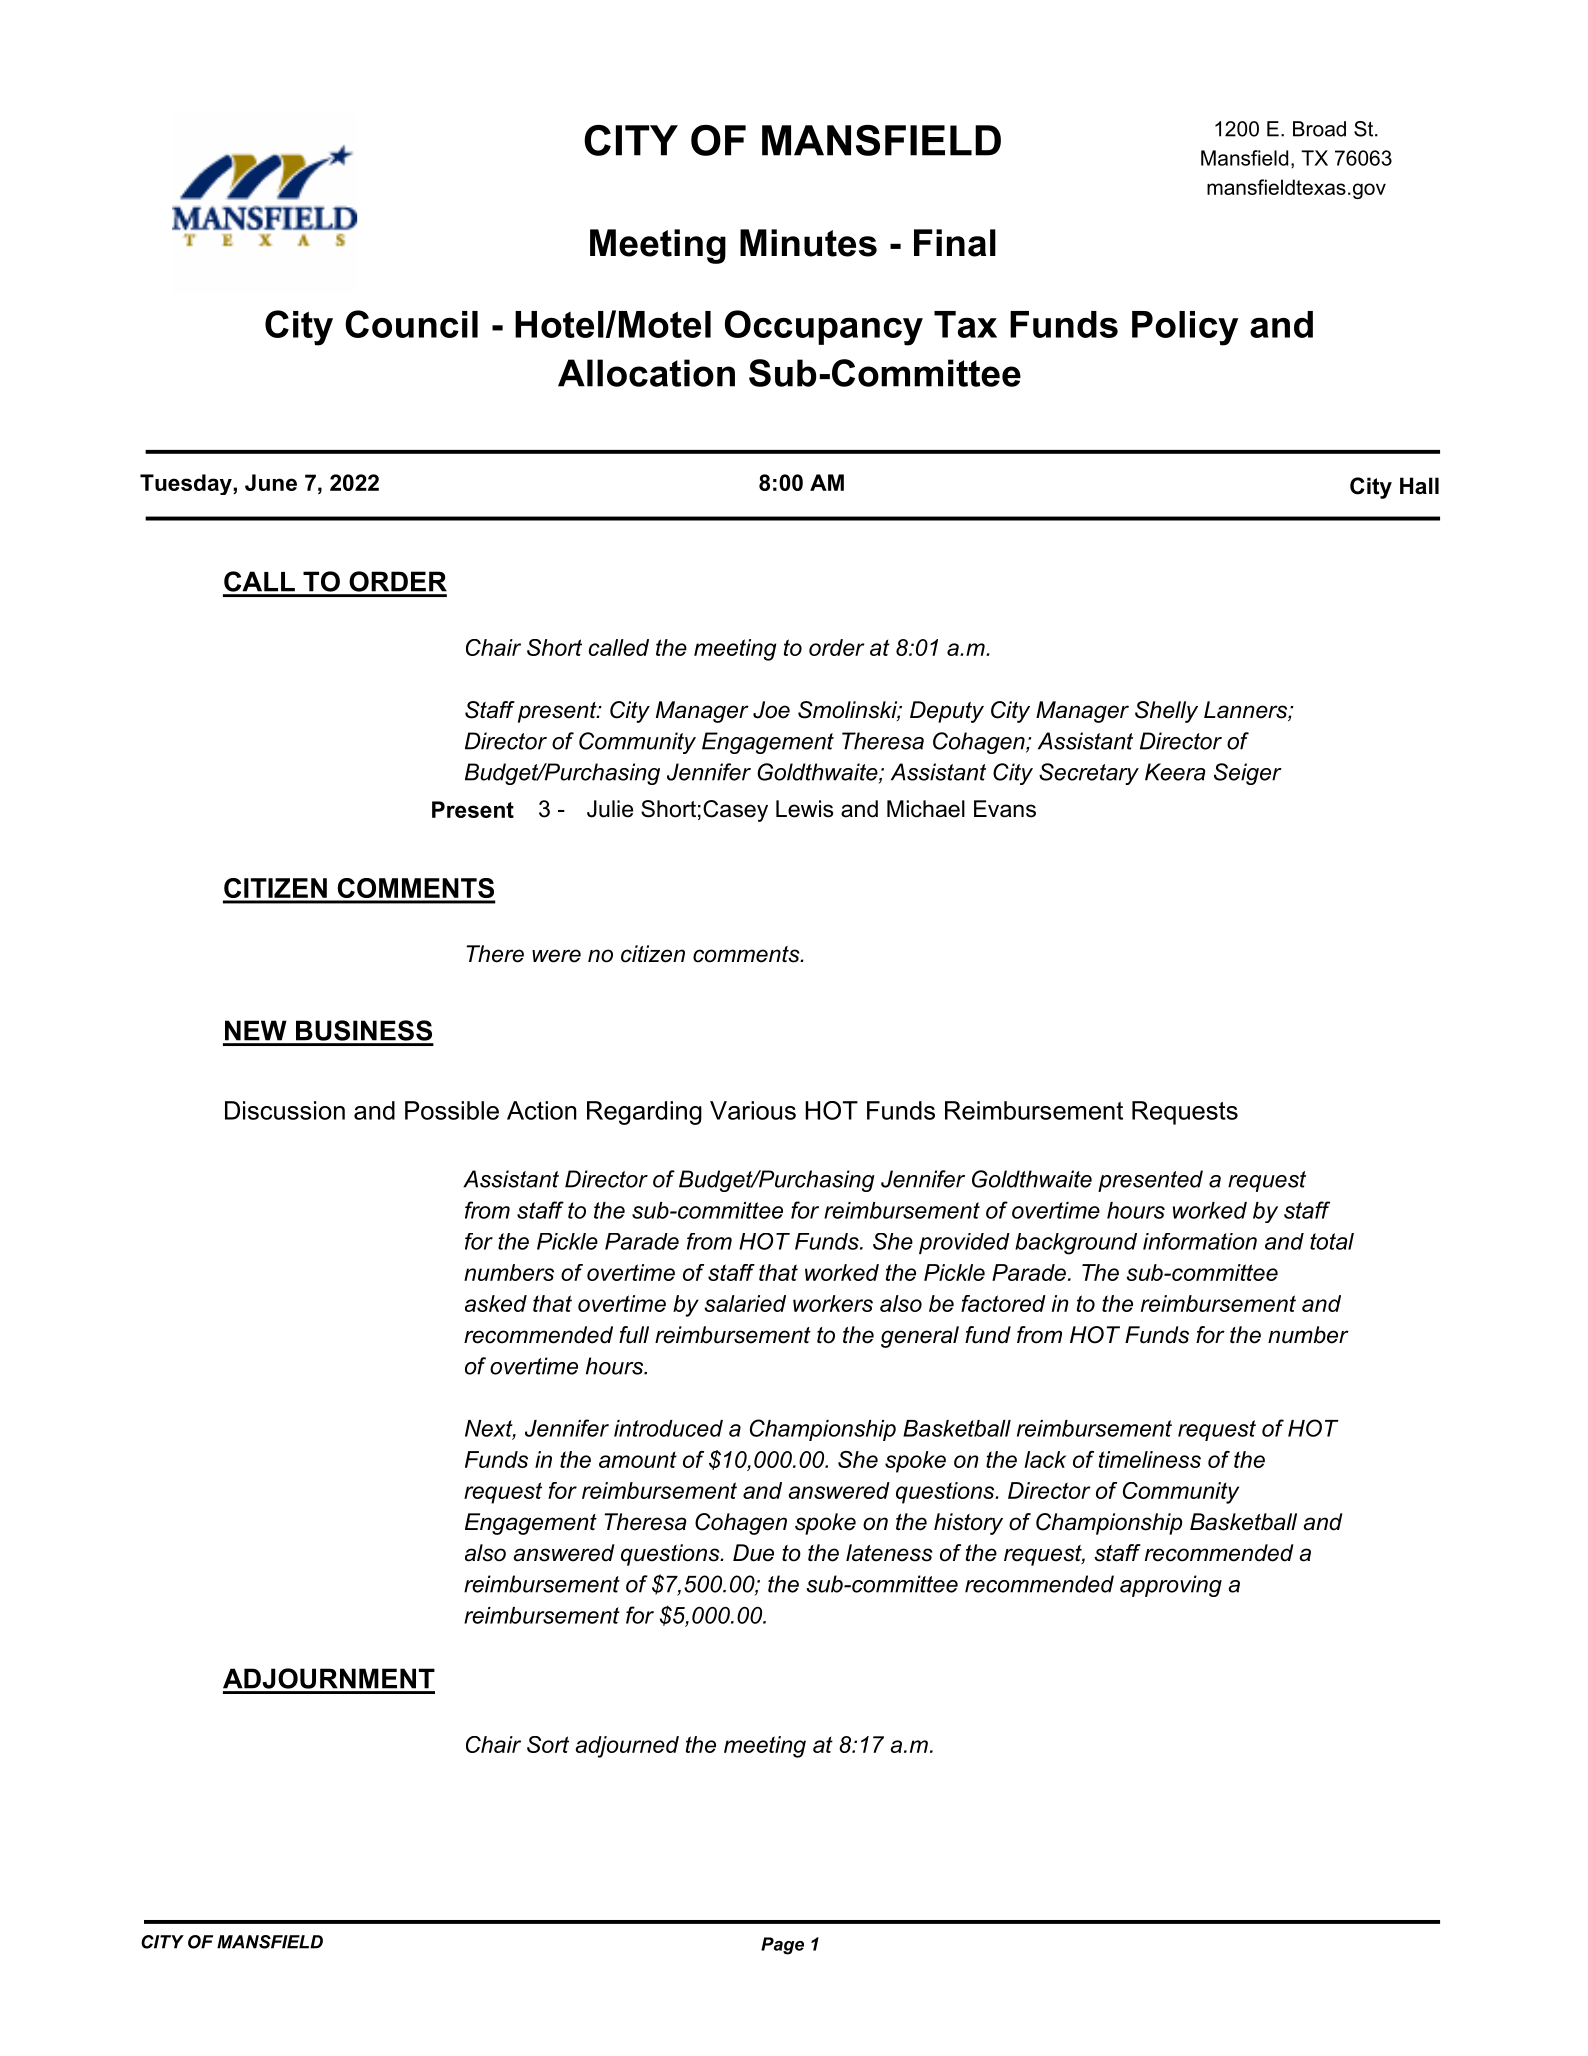 Image resolution: width=1588 pixels, height=2056 pixels. I want to click on Sort, so click(548, 1744).
